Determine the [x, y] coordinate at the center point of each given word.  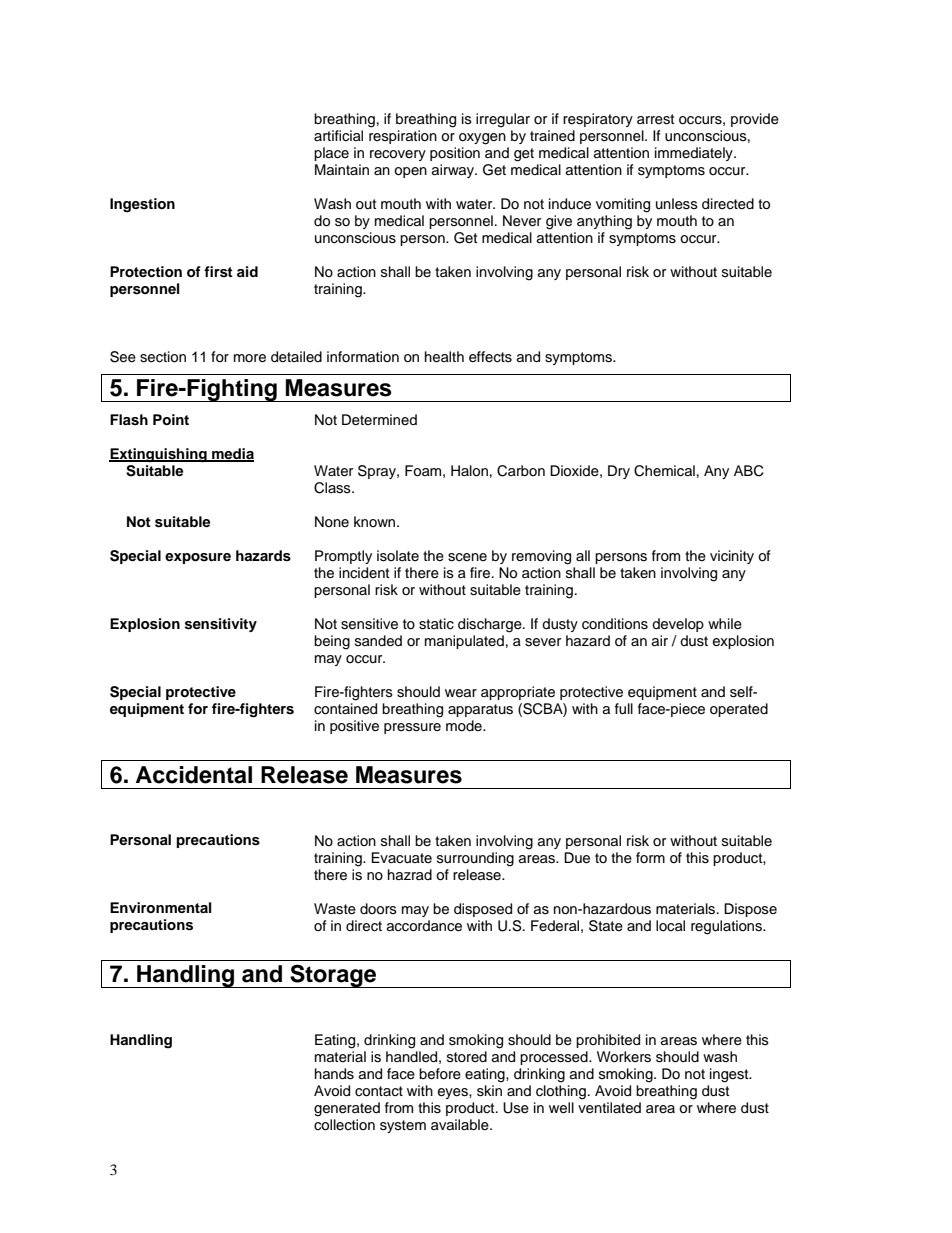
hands [334, 1074]
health [444, 357]
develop [678, 625]
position [455, 154]
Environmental [161, 908]
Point [171, 420]
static [436, 624]
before [440, 1074]
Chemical [664, 471]
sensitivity [221, 625]
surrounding [475, 859]
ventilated [609, 1108]
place [331, 154]
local [670, 925]
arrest [655, 119]
